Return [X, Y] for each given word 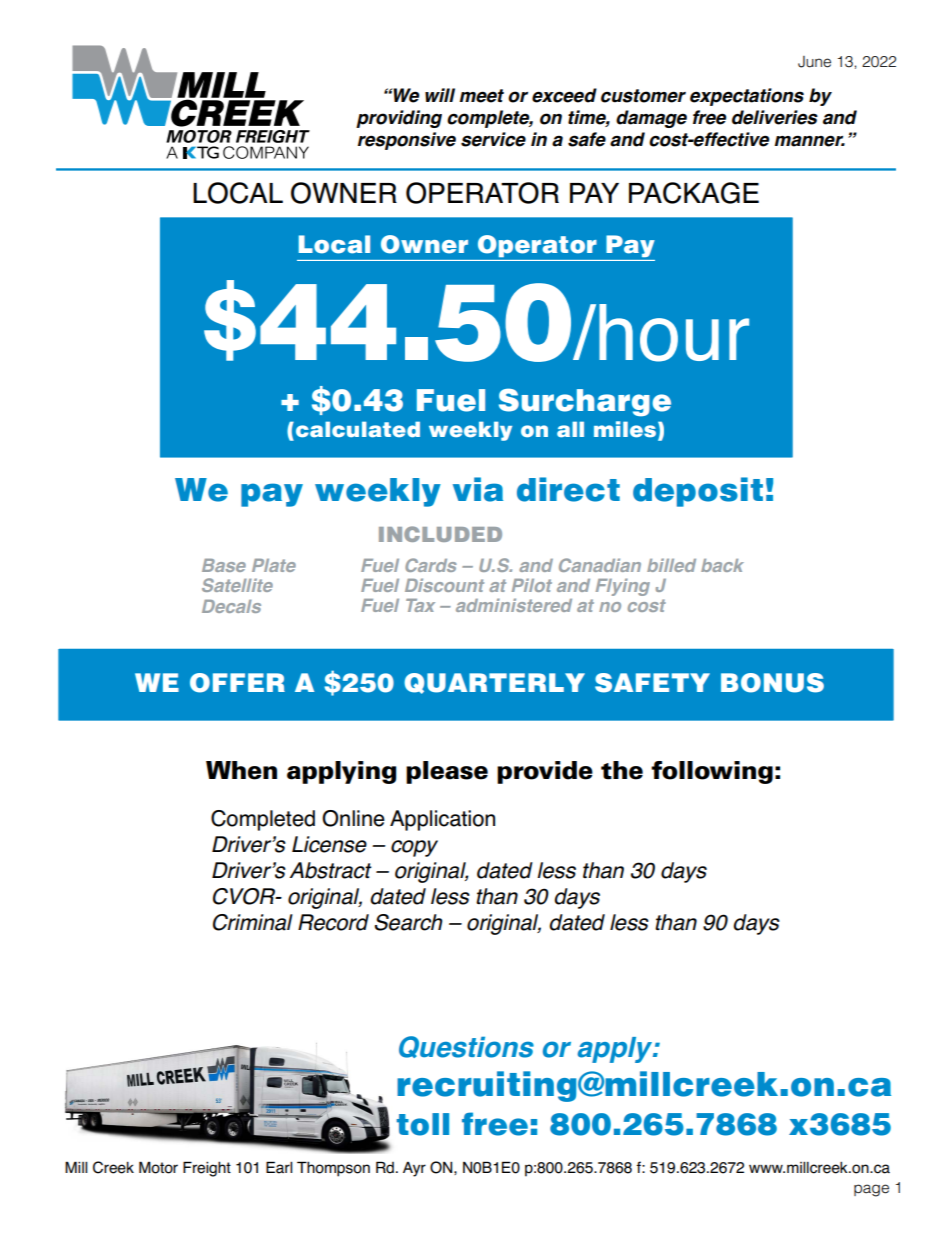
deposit [698, 492]
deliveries [775, 117]
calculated [356, 429]
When [241, 770]
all [570, 429]
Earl [279, 1167]
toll [422, 1124]
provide [545, 772]
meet [482, 96]
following [712, 772]
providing [399, 119]
